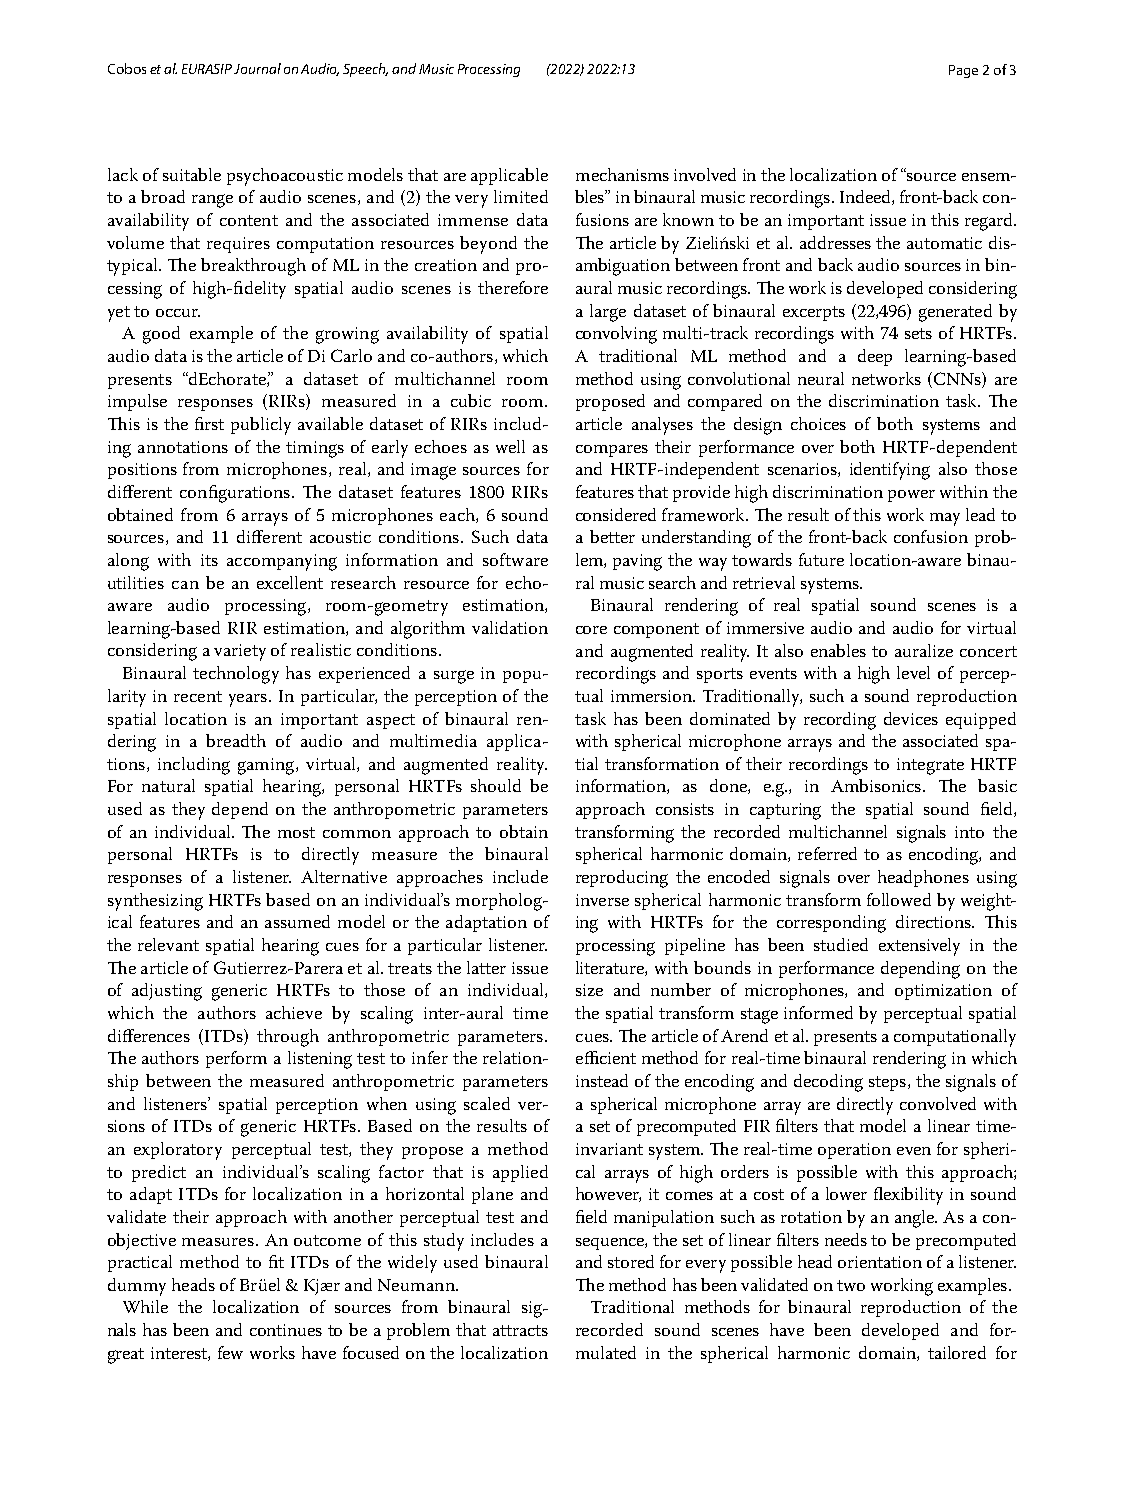 This image has width=1124, height=1493. What do you see at coordinates (167, 992) in the image?
I see `adjusting` at bounding box center [167, 992].
